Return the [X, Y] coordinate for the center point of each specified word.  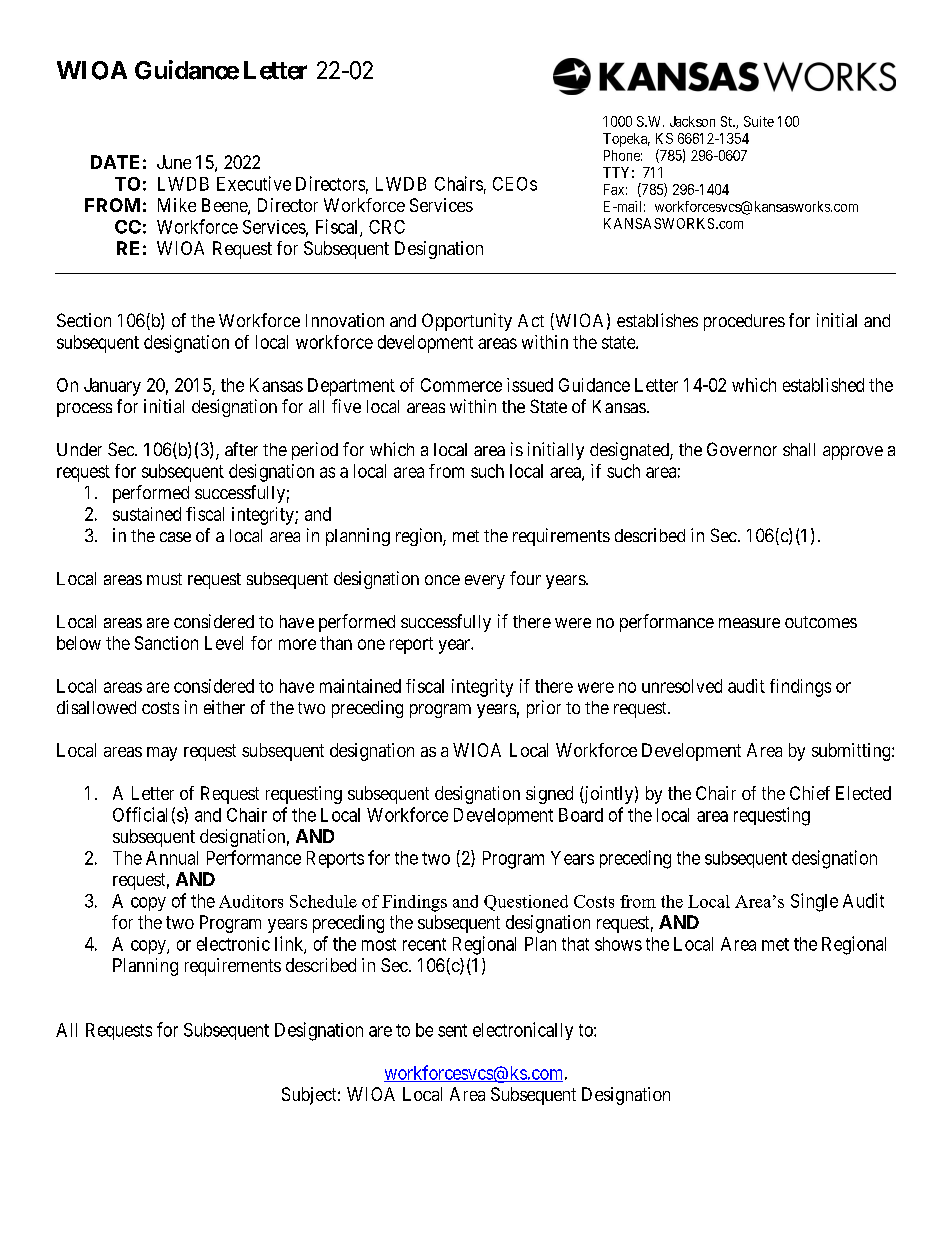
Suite [759, 121]
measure [749, 623]
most [379, 944]
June [174, 162]
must [164, 579]
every [485, 582]
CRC [387, 227]
